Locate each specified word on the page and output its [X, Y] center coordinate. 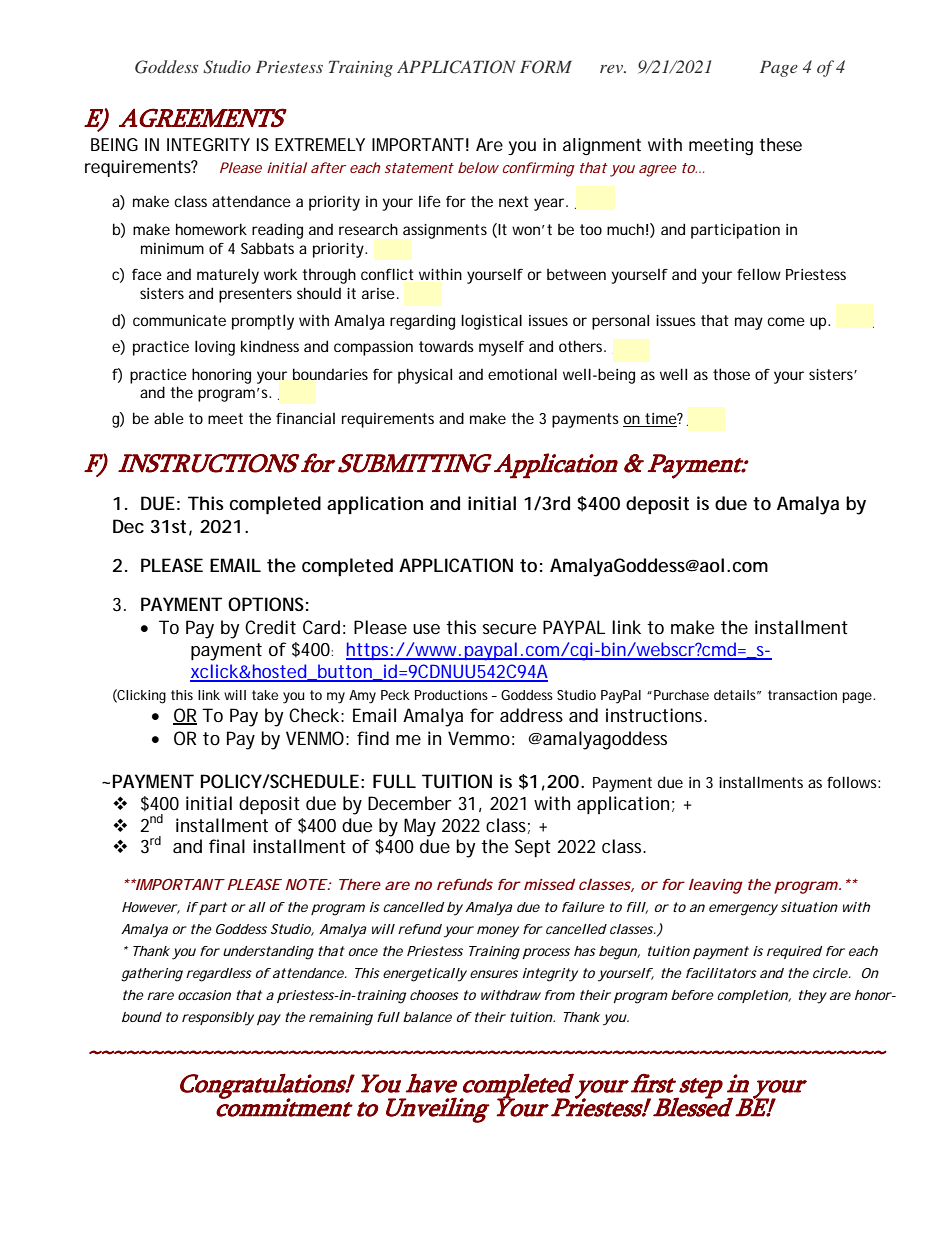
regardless [219, 975]
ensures [494, 974]
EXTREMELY [320, 144]
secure [509, 629]
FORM [546, 67]
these [781, 144]
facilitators [721, 973]
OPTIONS [266, 604]
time [660, 420]
